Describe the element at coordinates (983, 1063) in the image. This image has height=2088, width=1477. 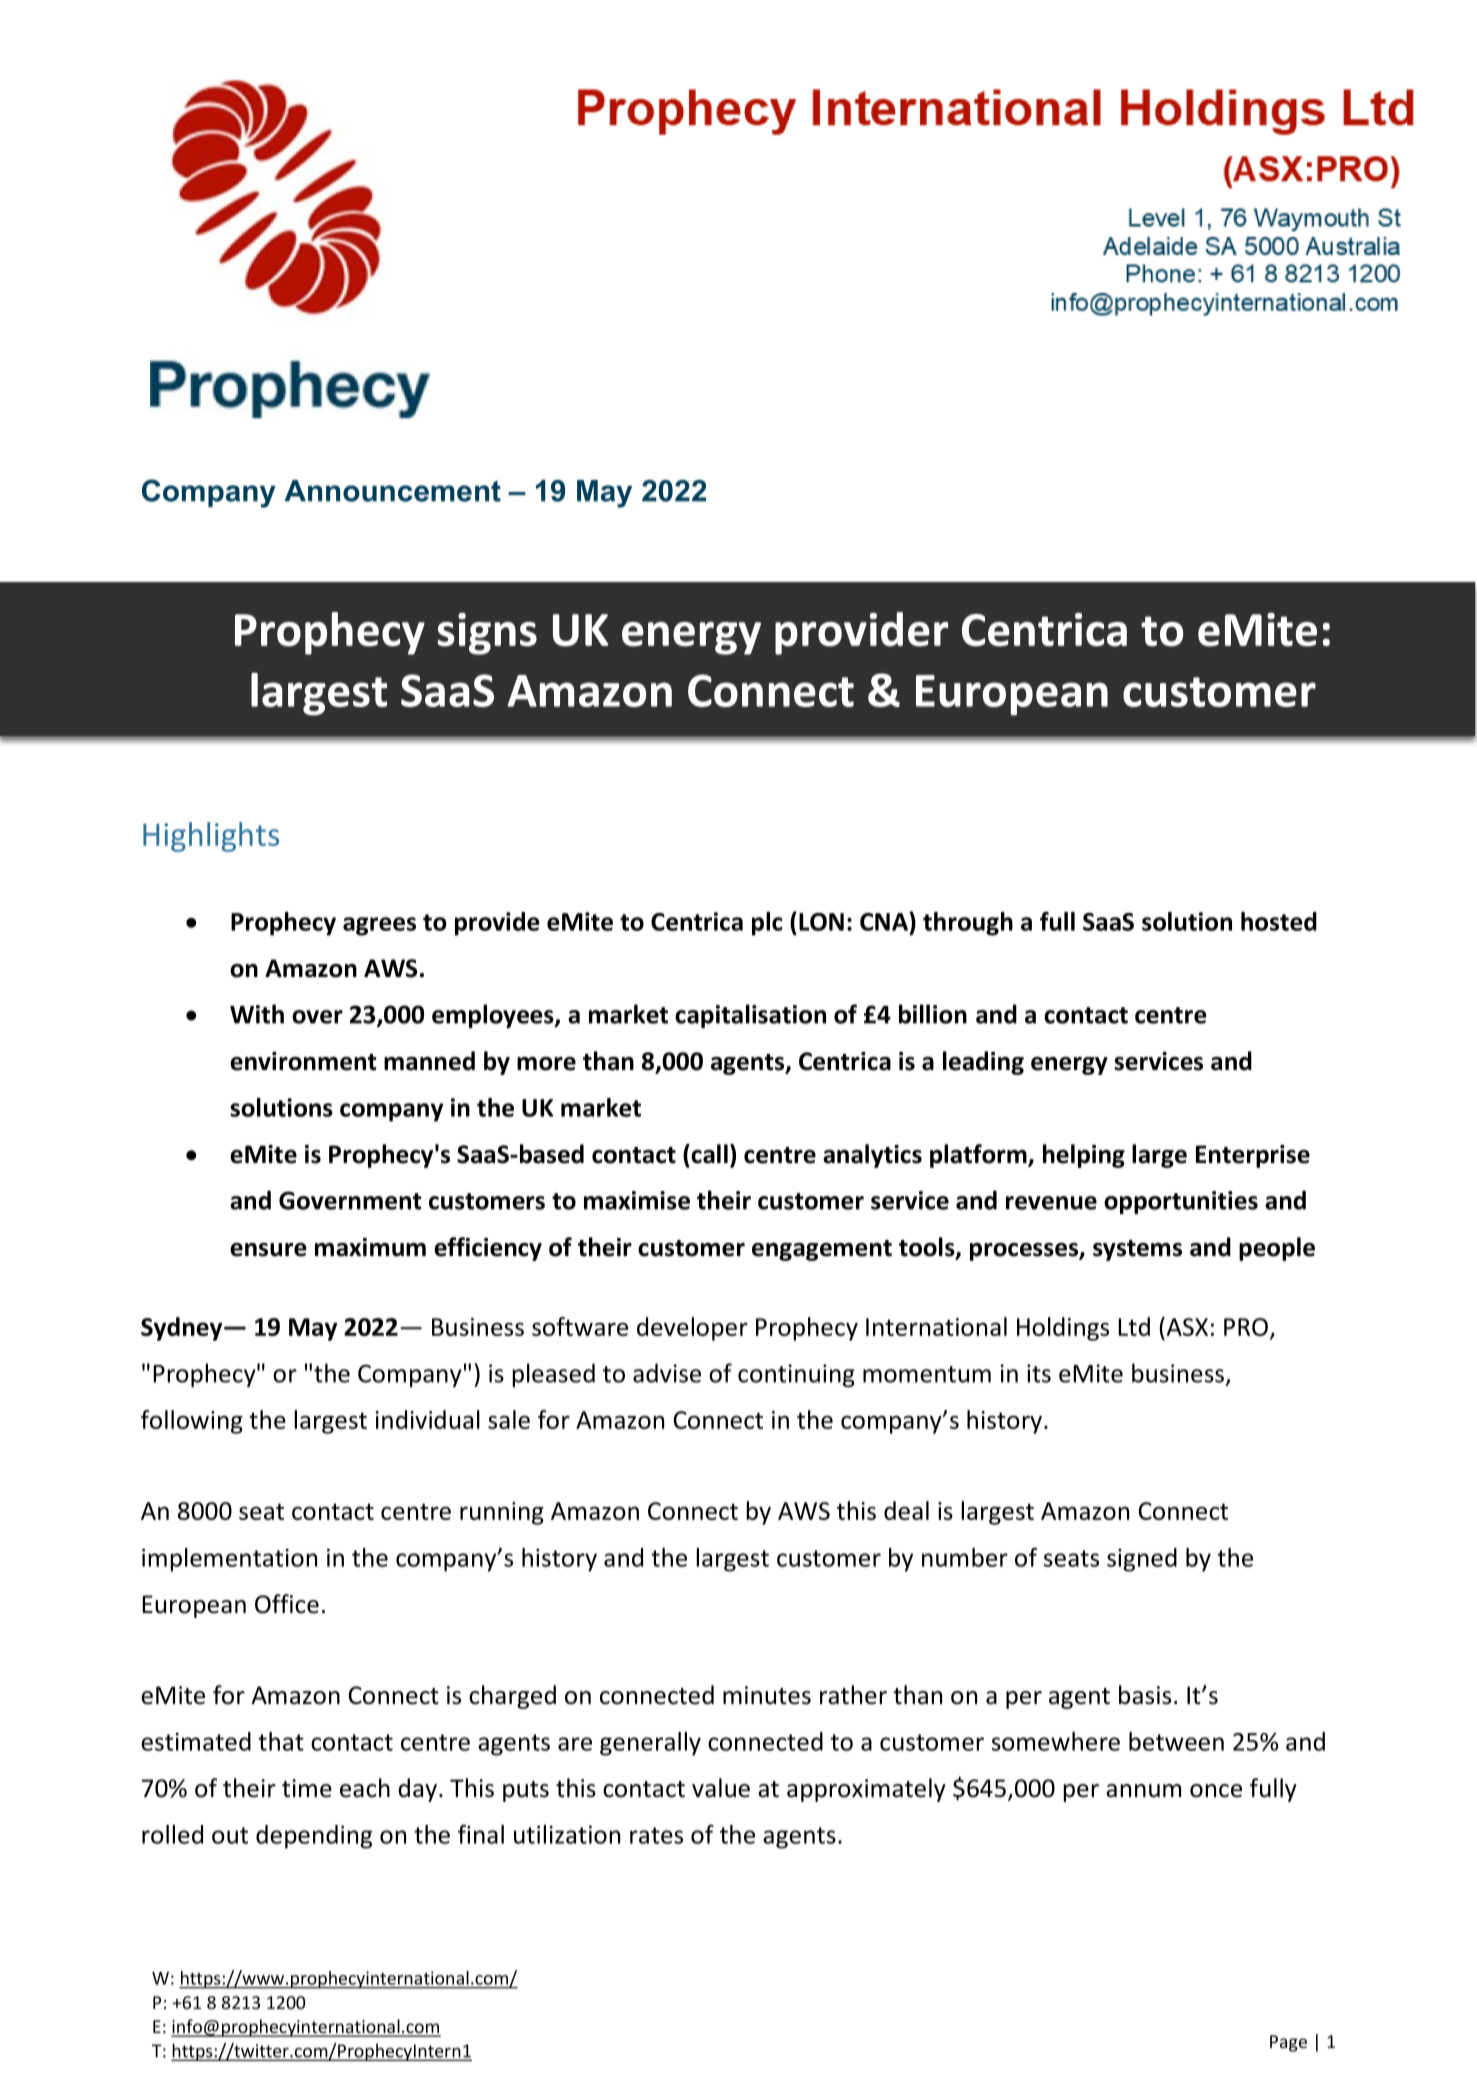
I see `leading` at that location.
